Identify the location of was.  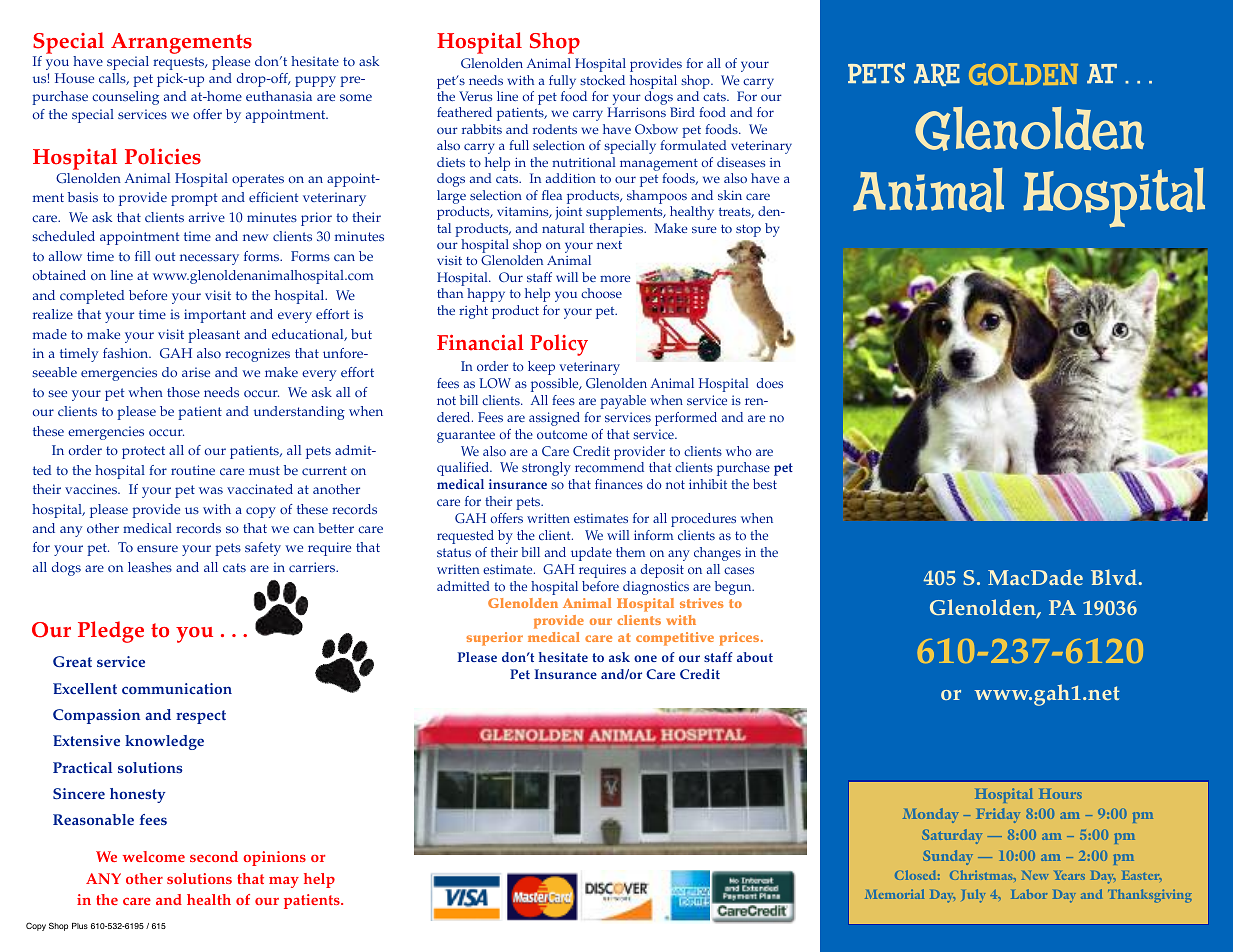
(211, 490).
